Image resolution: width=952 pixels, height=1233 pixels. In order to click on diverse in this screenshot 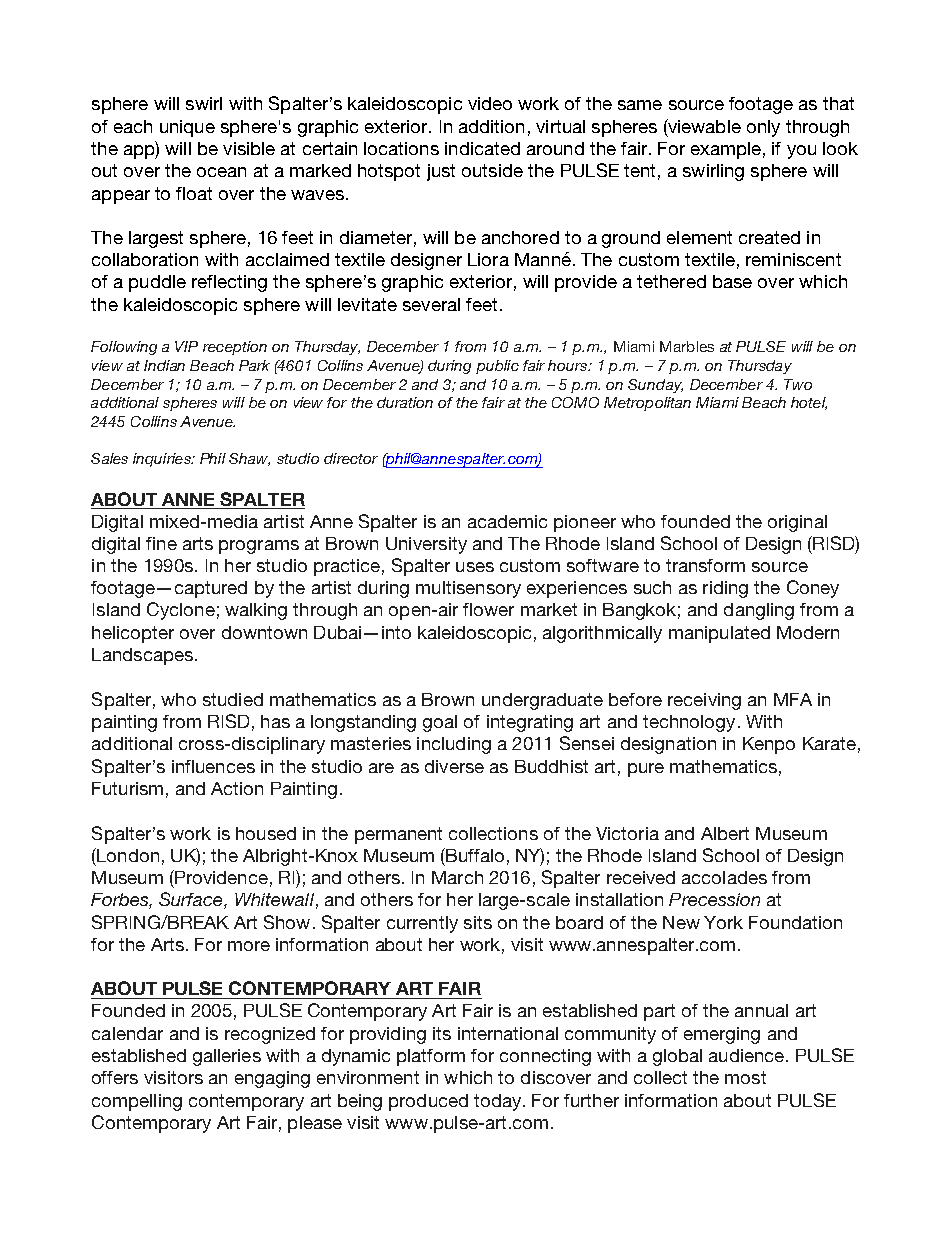, I will do `click(454, 766)`.
